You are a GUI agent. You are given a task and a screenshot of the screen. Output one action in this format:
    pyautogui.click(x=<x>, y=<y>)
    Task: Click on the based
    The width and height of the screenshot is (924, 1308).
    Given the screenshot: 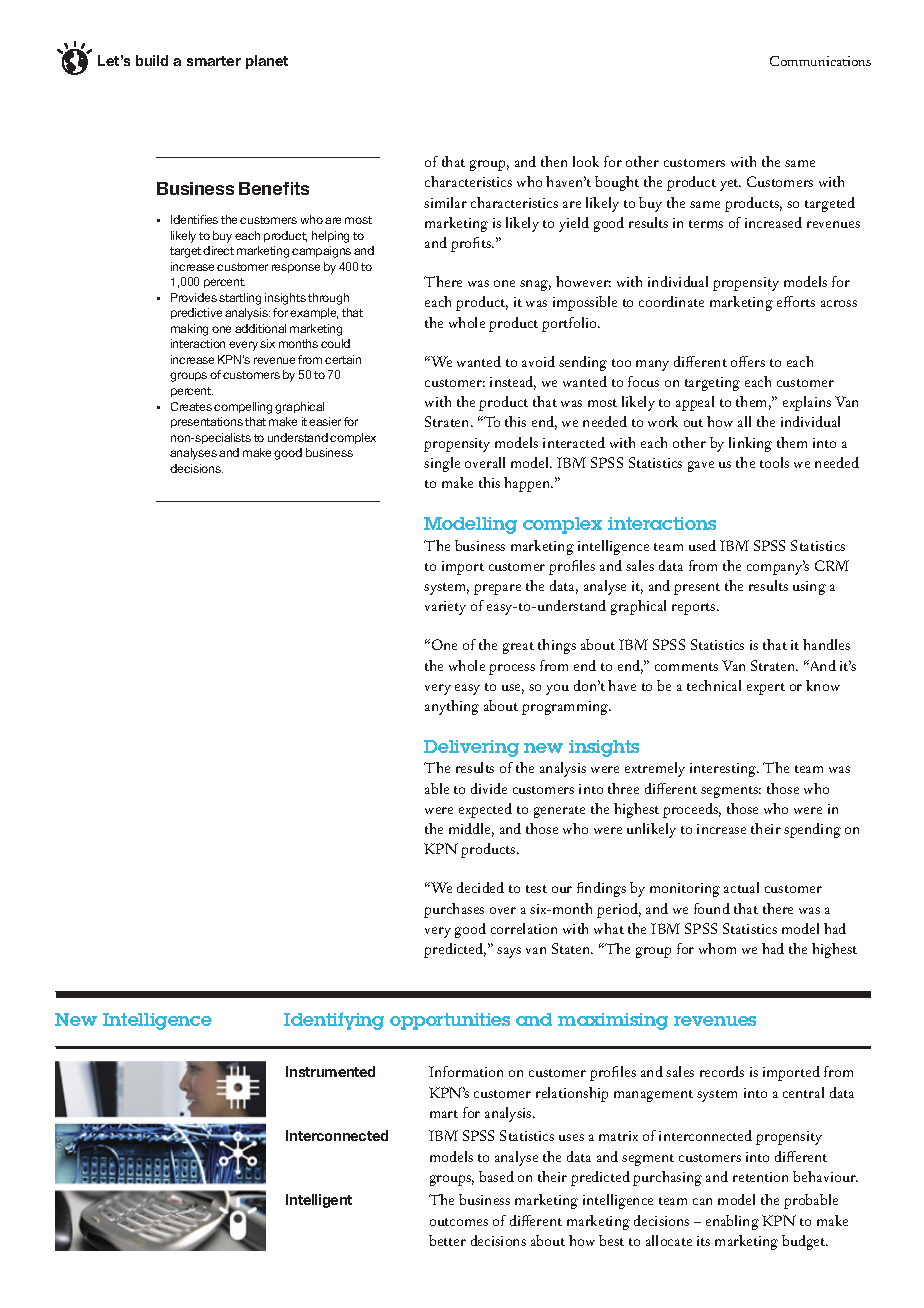 What is the action you would take?
    pyautogui.click(x=496, y=1176)
